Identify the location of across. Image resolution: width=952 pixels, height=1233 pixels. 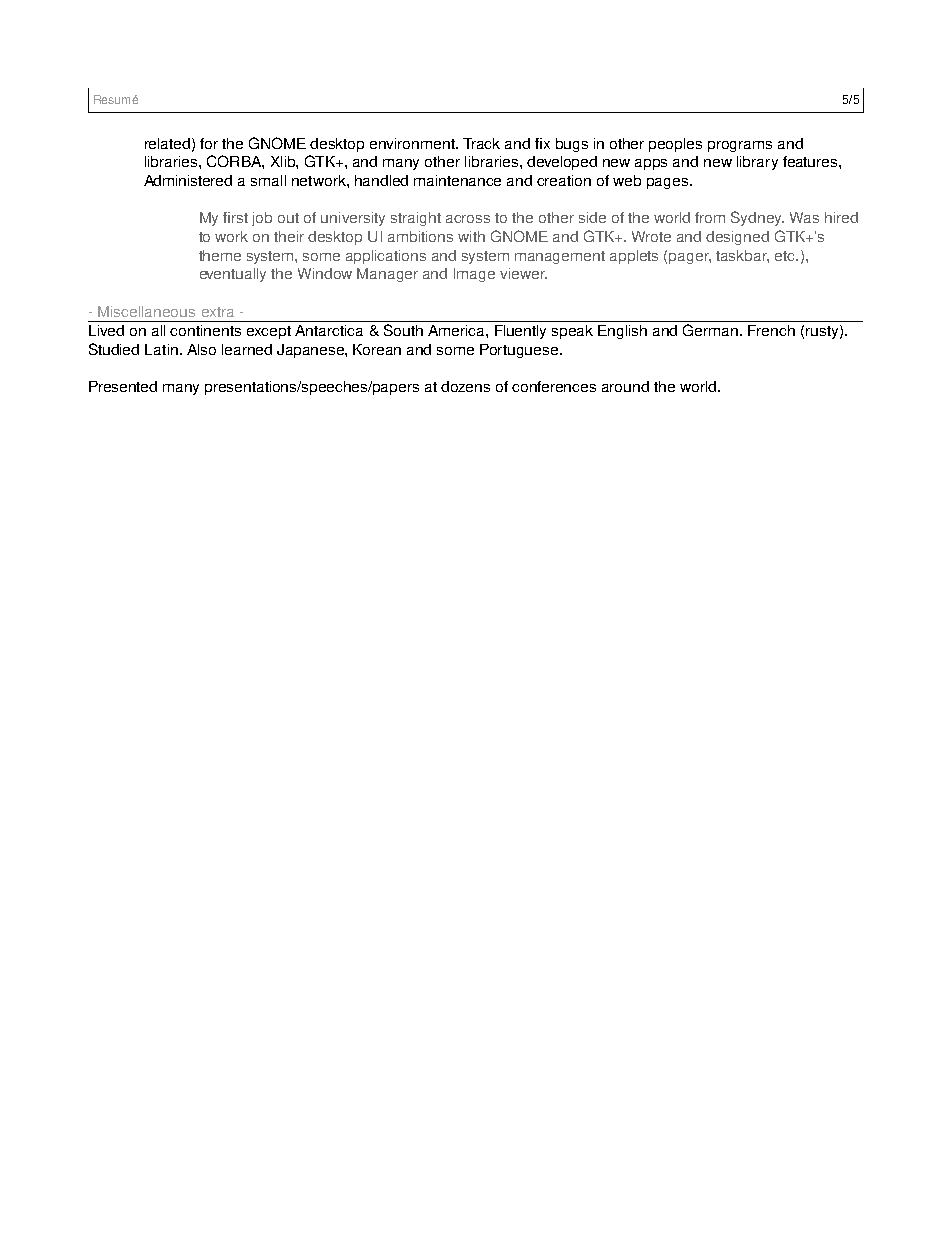
(468, 219).
